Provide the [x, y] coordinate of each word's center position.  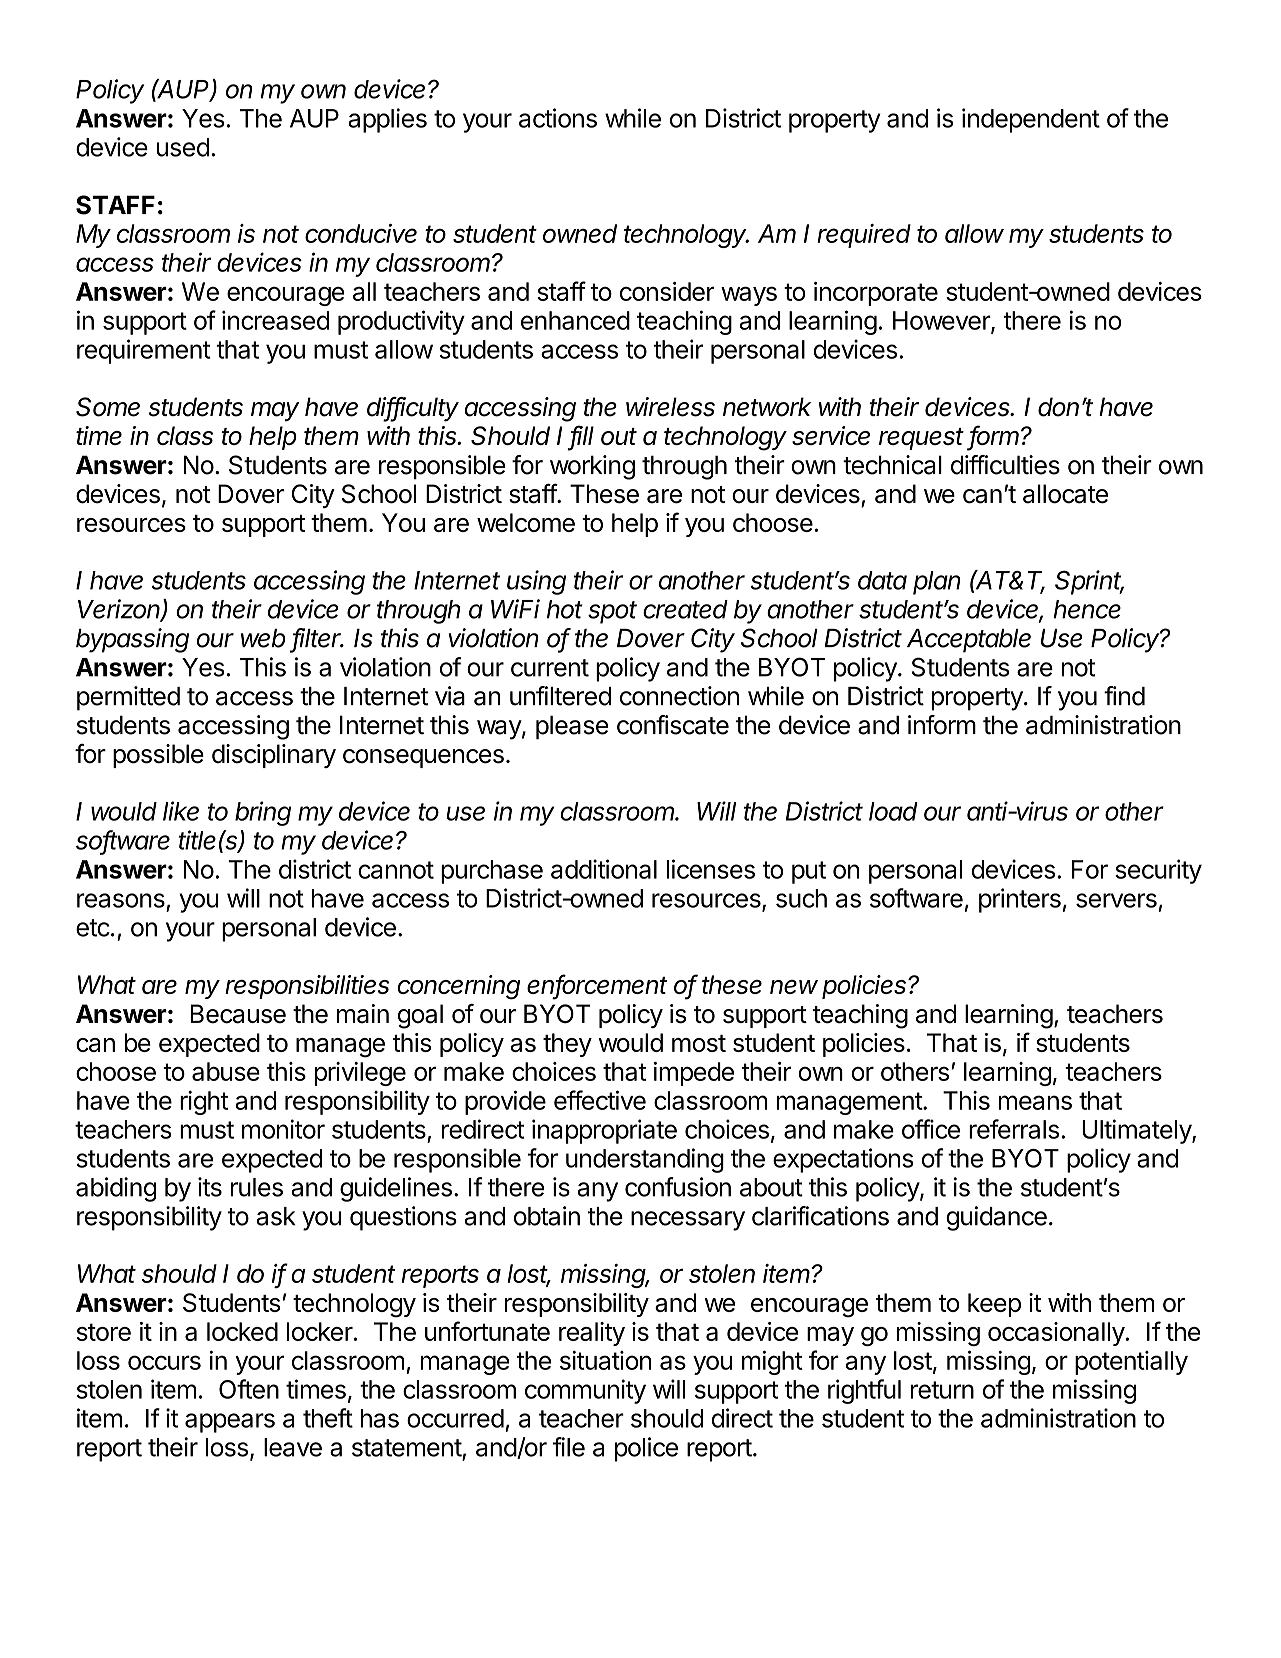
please [572, 727]
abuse [226, 1071]
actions [558, 118]
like [181, 811]
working [592, 467]
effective [600, 1100]
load [893, 811]
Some [108, 407]
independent [1031, 120]
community [585, 1391]
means [1035, 1102]
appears [230, 1423]
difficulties [1005, 465]
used [183, 147]
